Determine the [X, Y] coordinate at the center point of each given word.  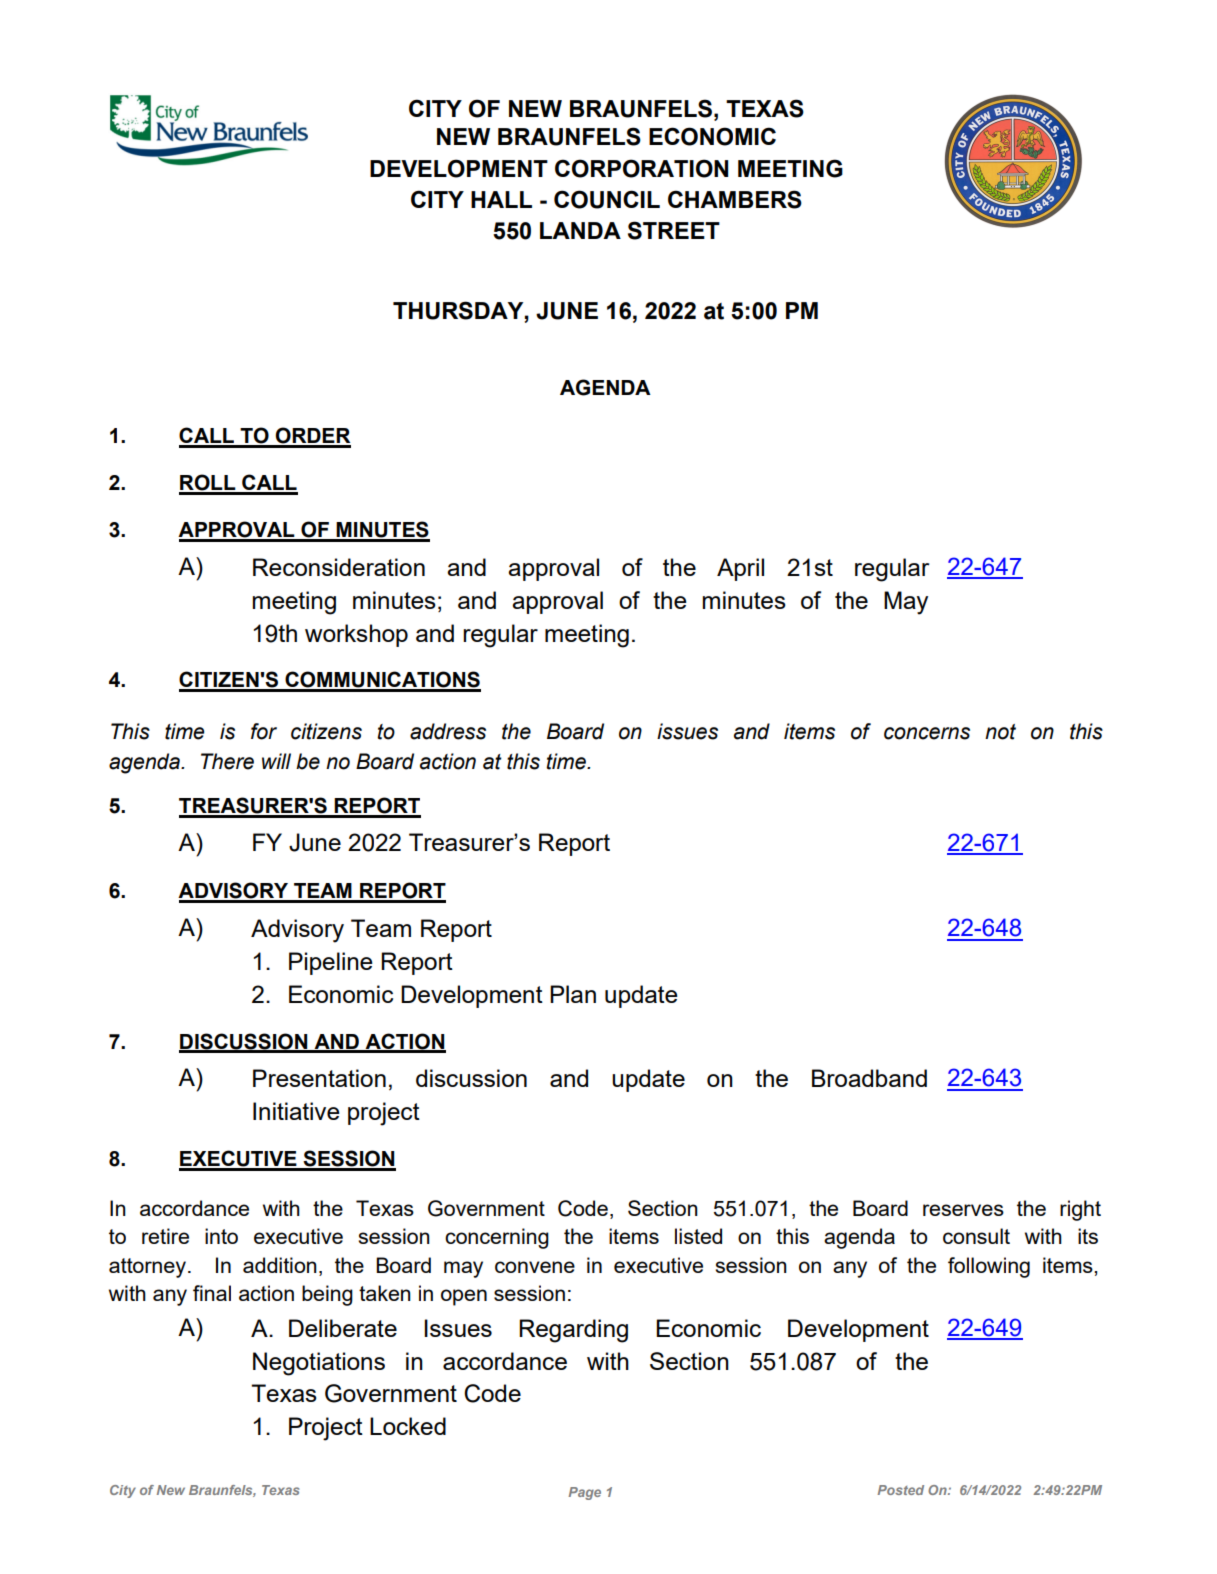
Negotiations [319, 1364]
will [276, 761]
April [740, 569]
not [1000, 732]
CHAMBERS [735, 199]
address [448, 731]
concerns [927, 733]
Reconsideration [339, 567]
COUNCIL [607, 199]
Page [585, 1493]
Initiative [296, 1111]
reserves [963, 1210]
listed [698, 1236]
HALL [501, 199]
